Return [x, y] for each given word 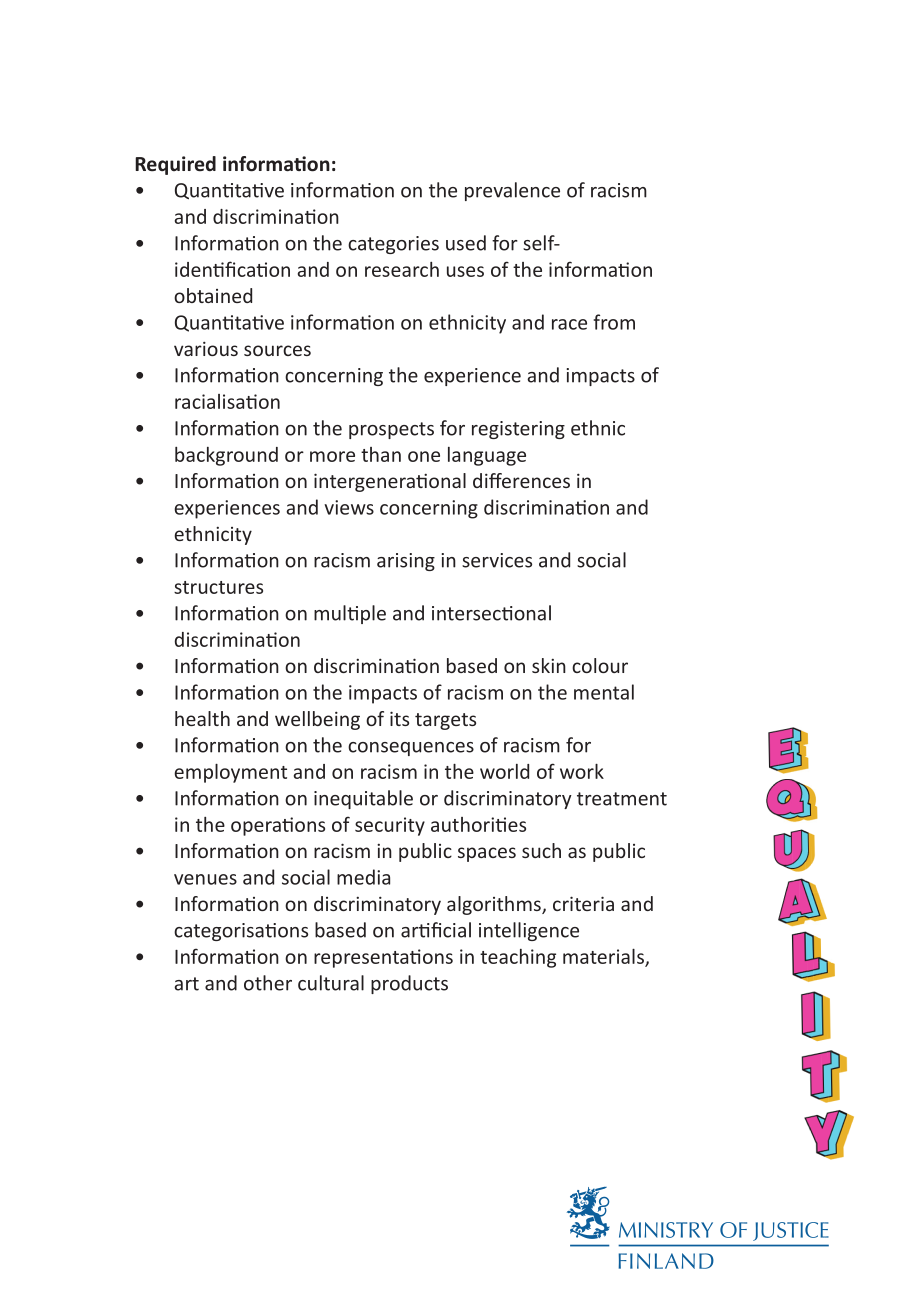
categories [393, 245]
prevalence [512, 191]
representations [383, 958]
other [268, 983]
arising [406, 562]
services [497, 560]
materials [604, 957]
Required [175, 165]
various [206, 348]
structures [218, 587]
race [569, 324]
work [582, 771]
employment [230, 773]
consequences [411, 749]
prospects [391, 430]
